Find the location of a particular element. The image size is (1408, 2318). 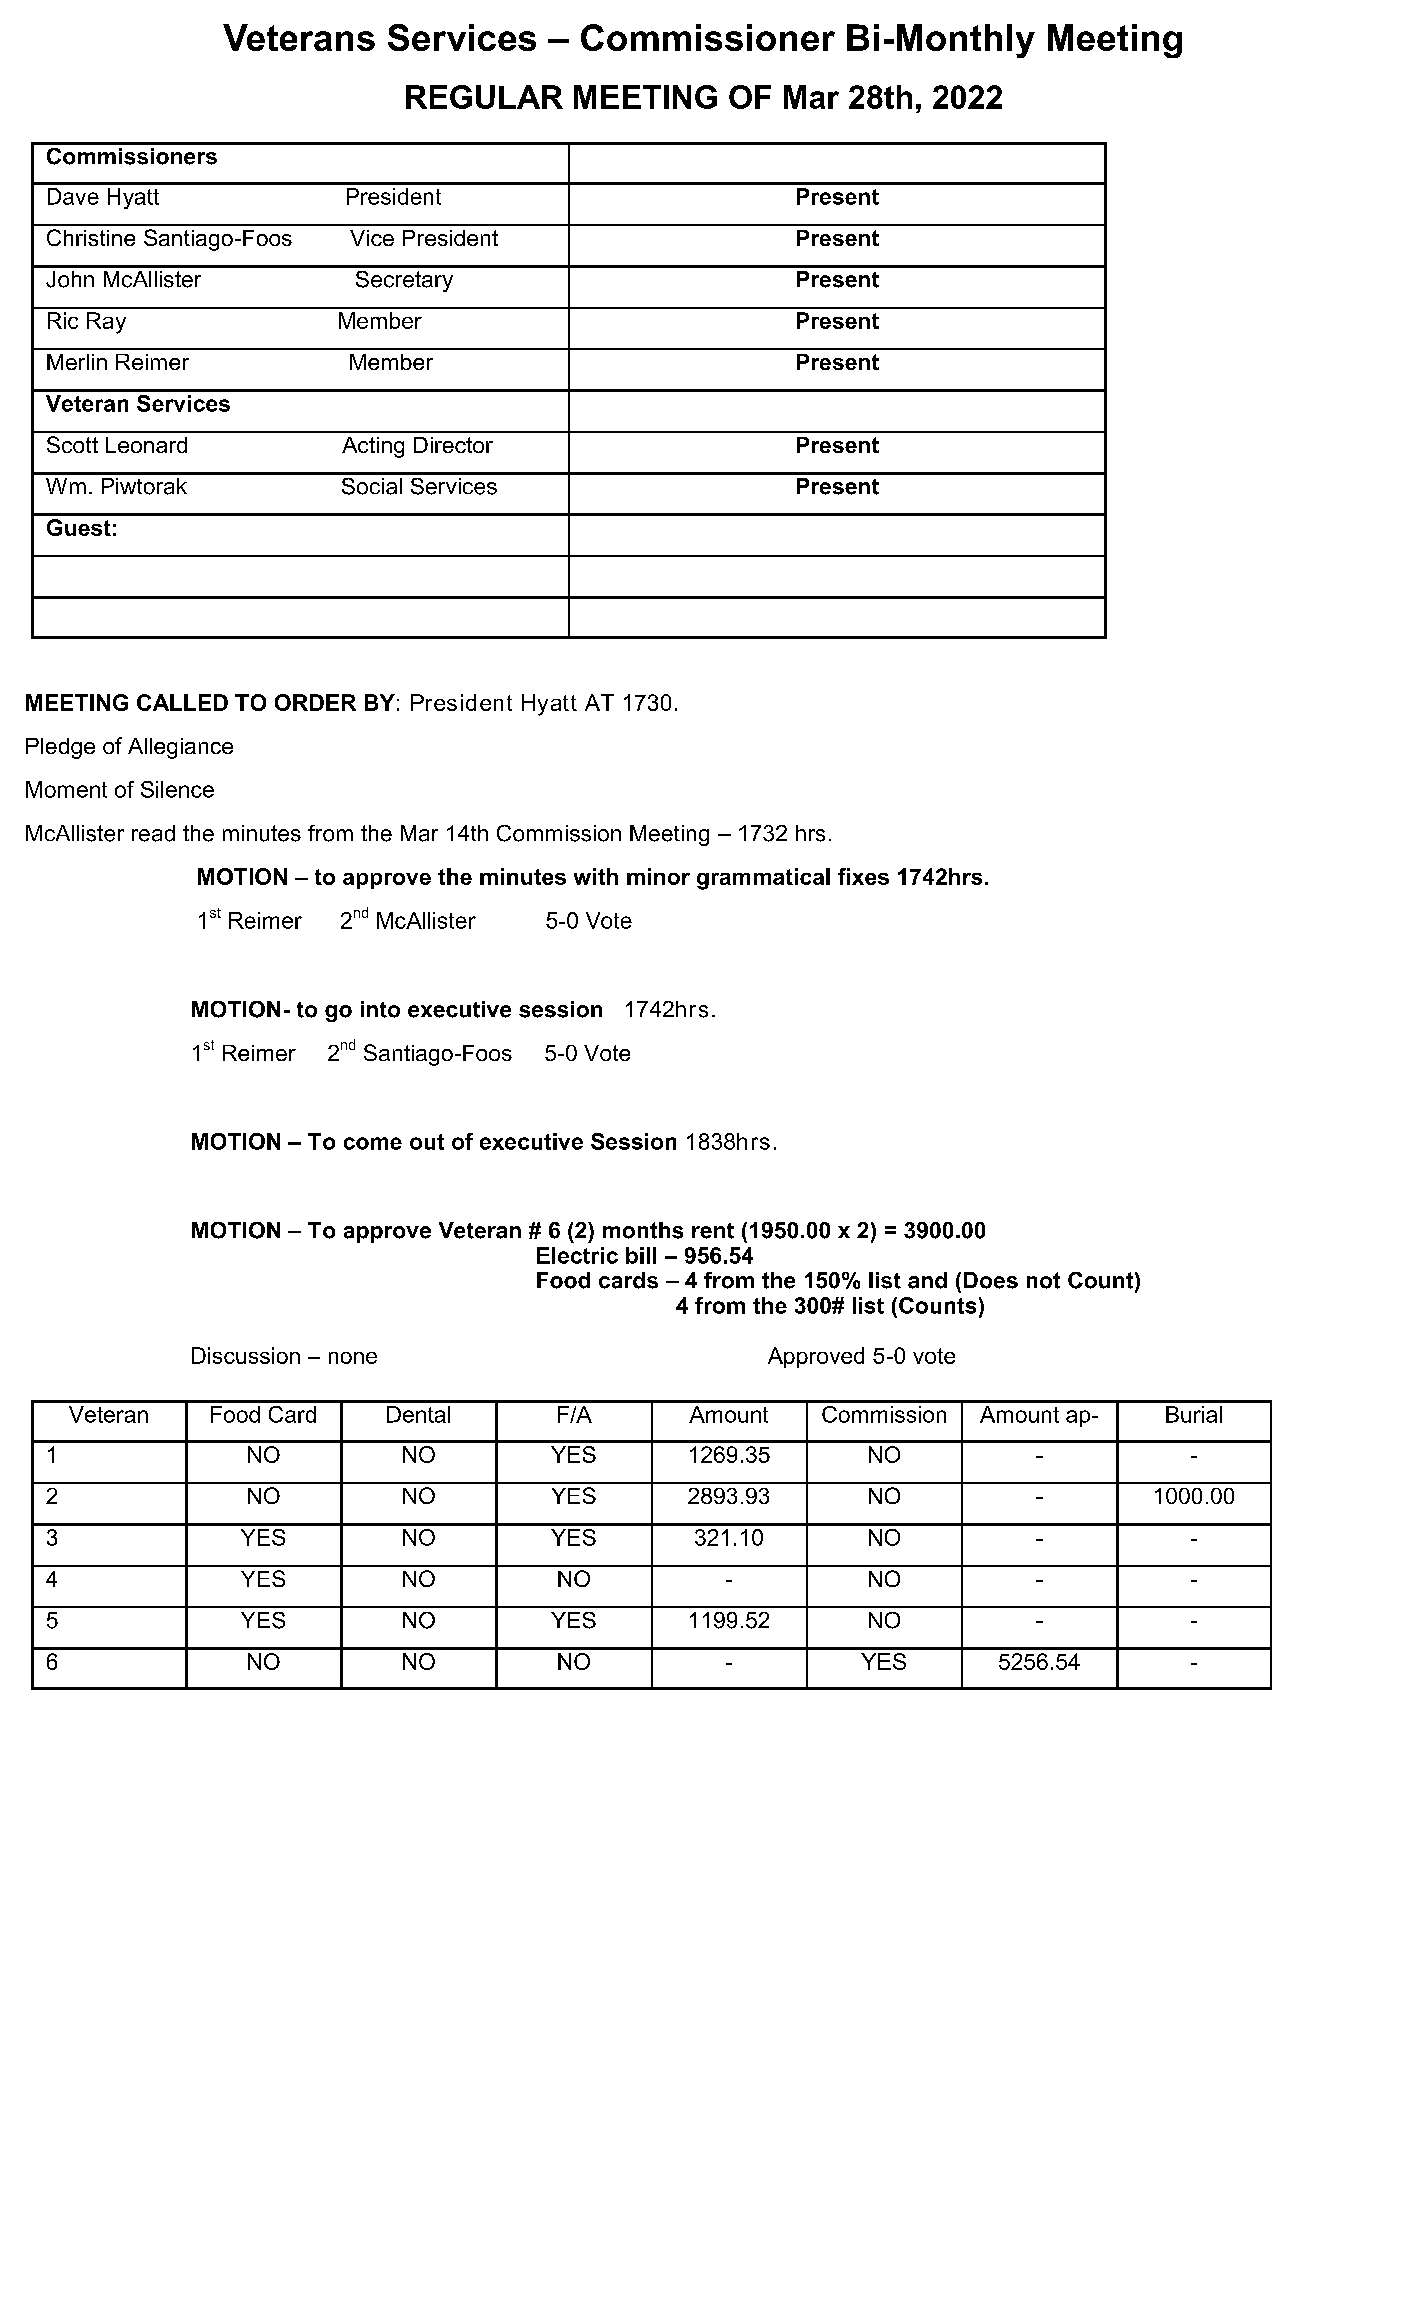

Leonard is located at coordinates (146, 445).
